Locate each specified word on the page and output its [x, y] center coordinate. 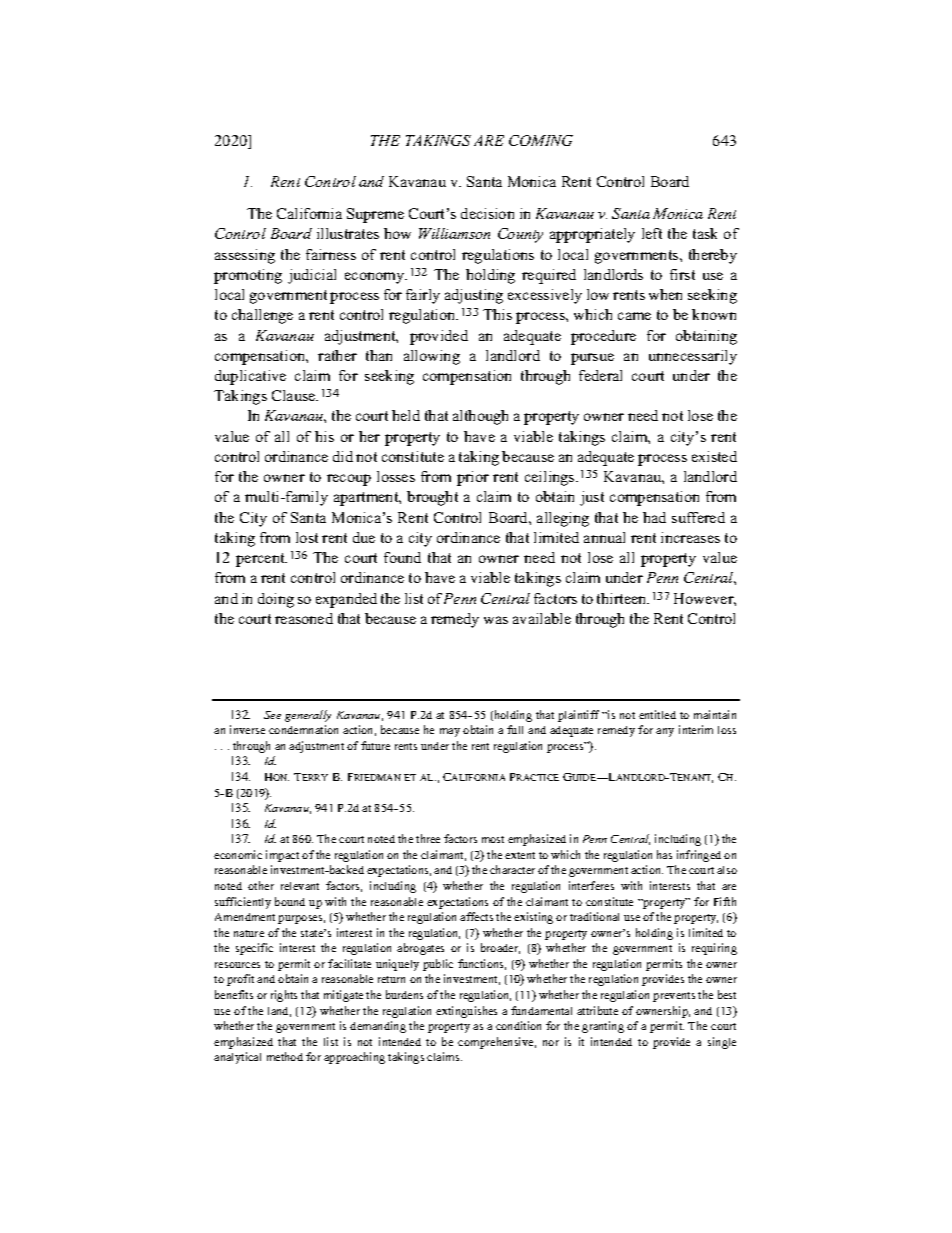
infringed [699, 856]
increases [690, 537]
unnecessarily [693, 357]
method [285, 1056]
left [652, 233]
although [480, 417]
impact [282, 856]
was [496, 620]
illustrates [348, 233]
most [493, 839]
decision [487, 213]
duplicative [250, 377]
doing [276, 600]
